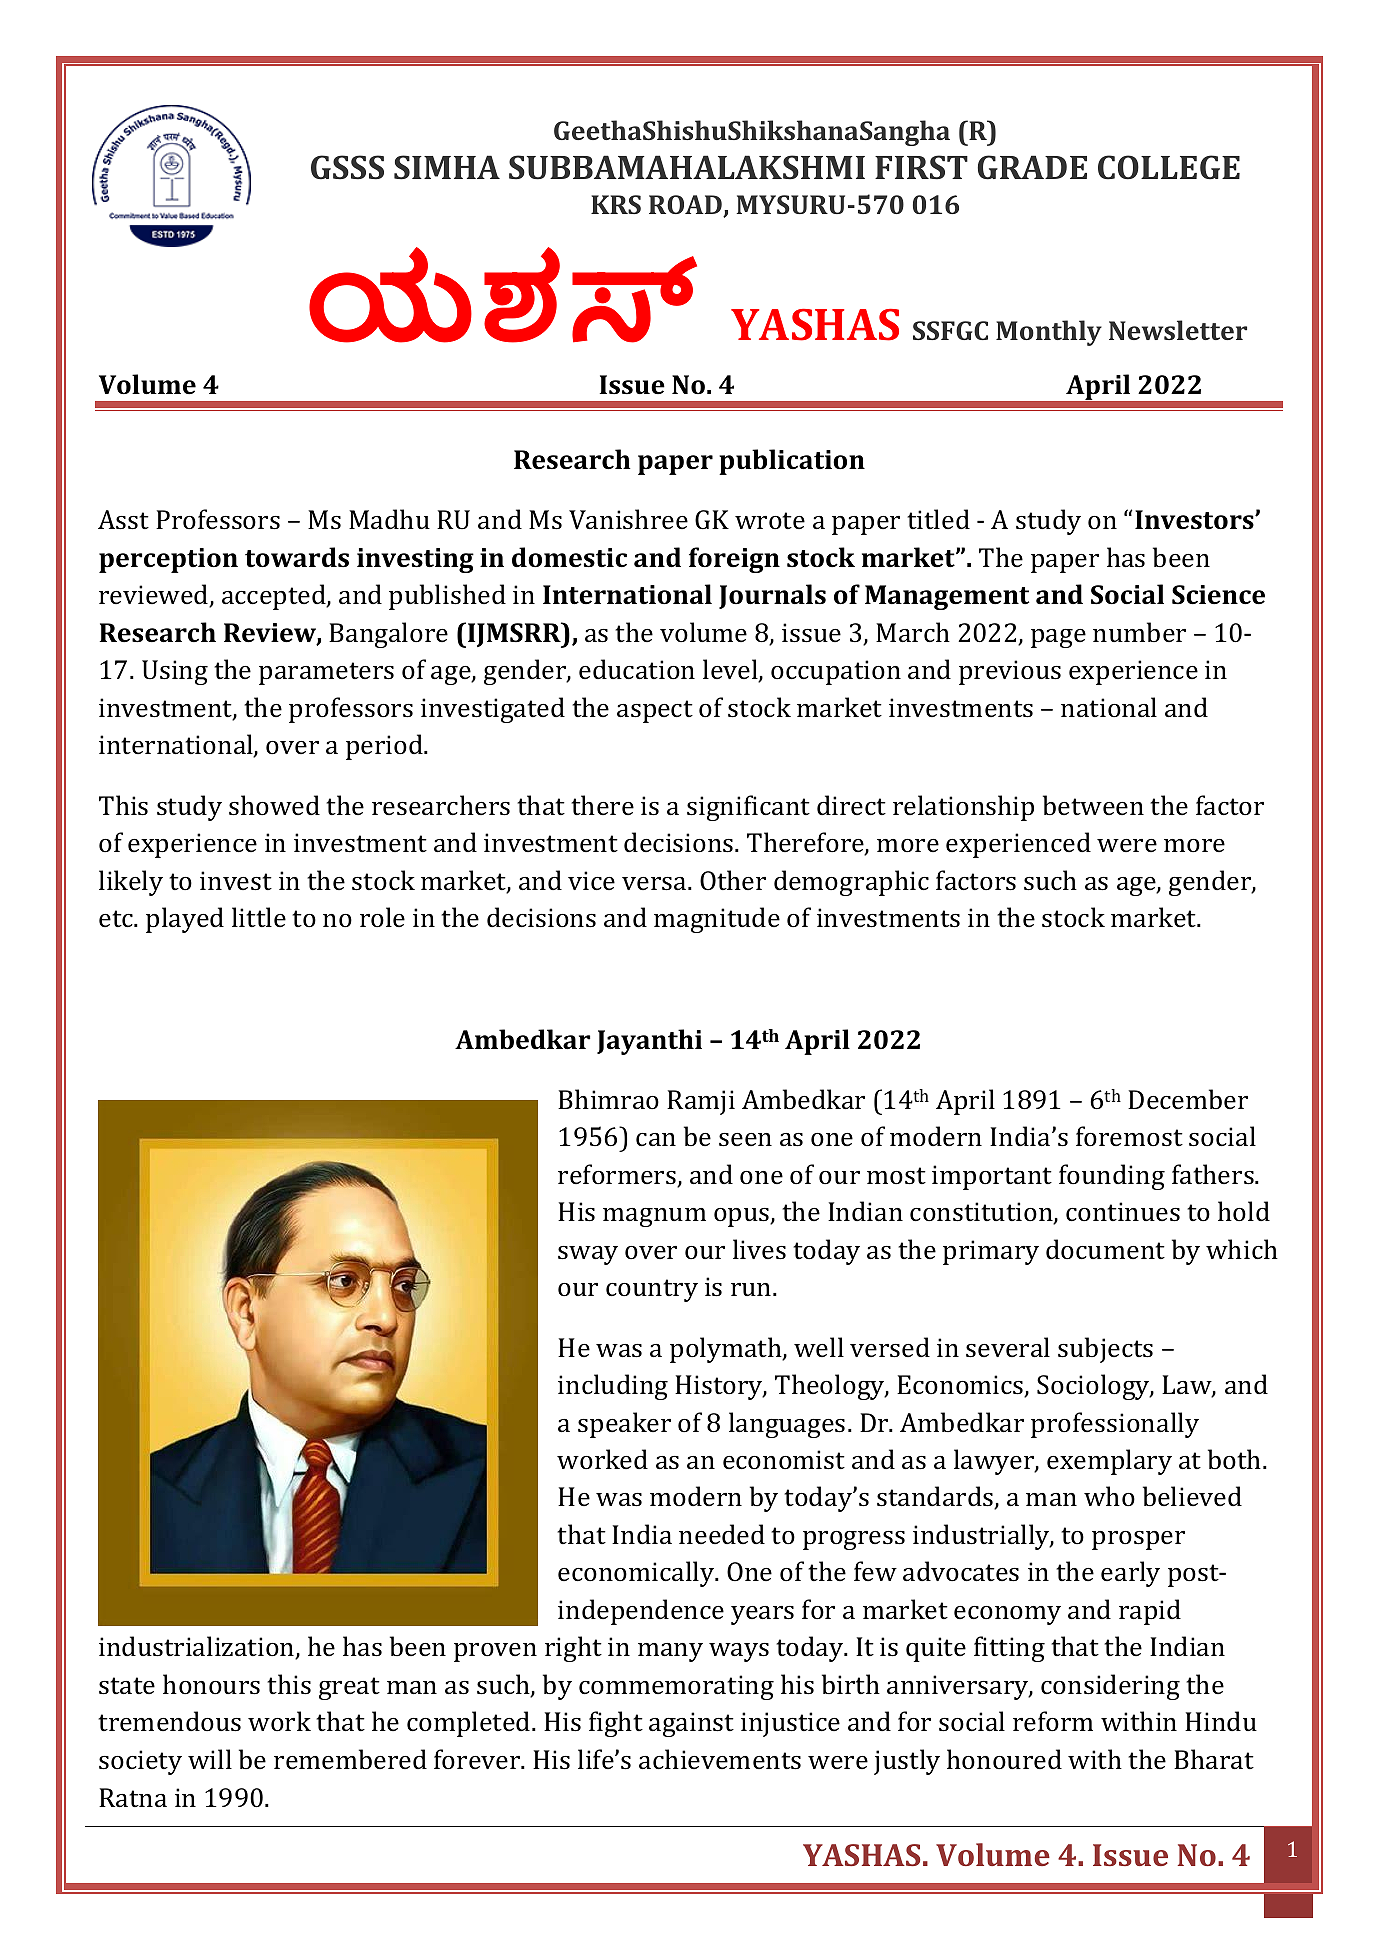  I want to click on accepted, so click(275, 597).
